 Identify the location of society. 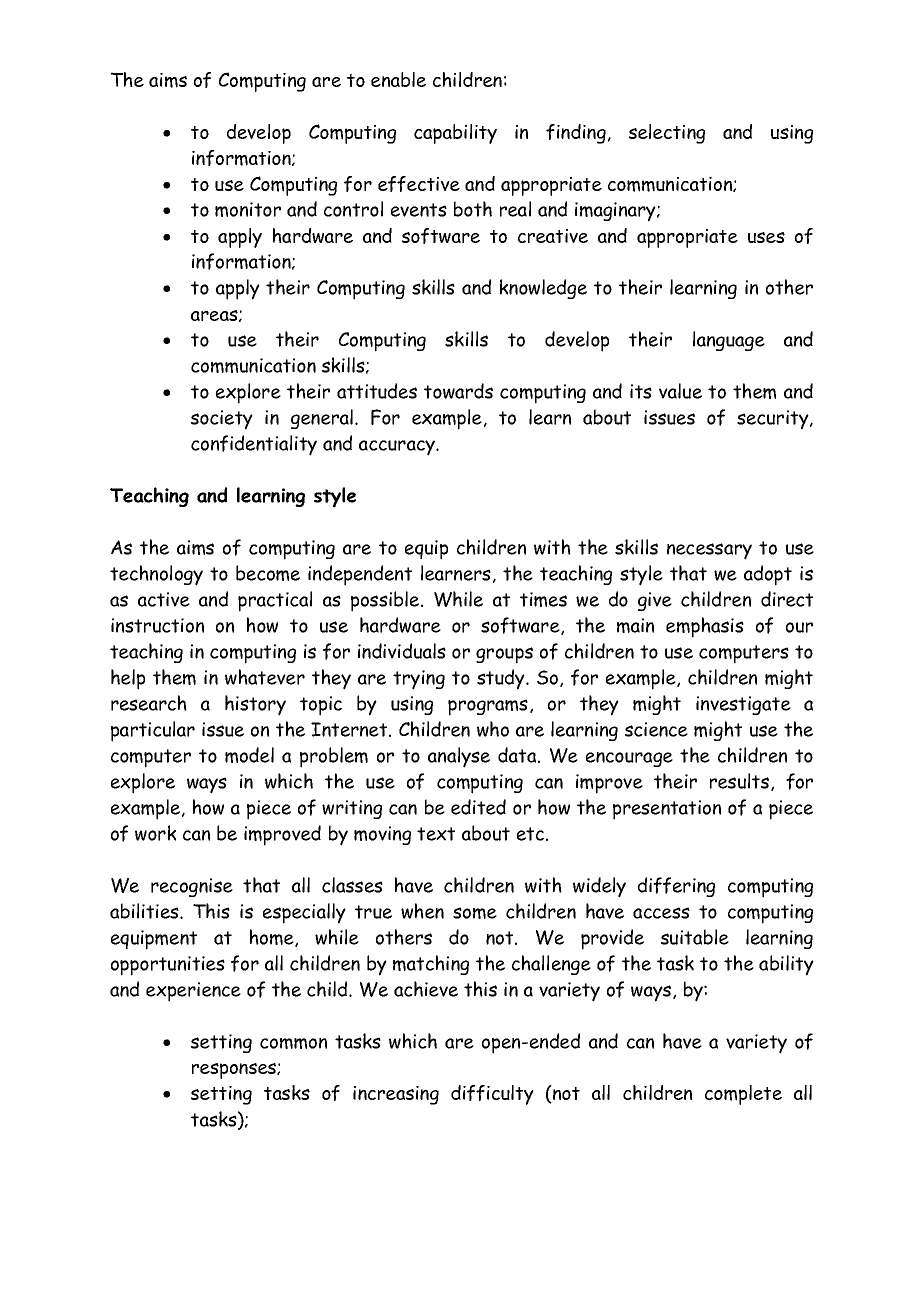
(222, 420).
